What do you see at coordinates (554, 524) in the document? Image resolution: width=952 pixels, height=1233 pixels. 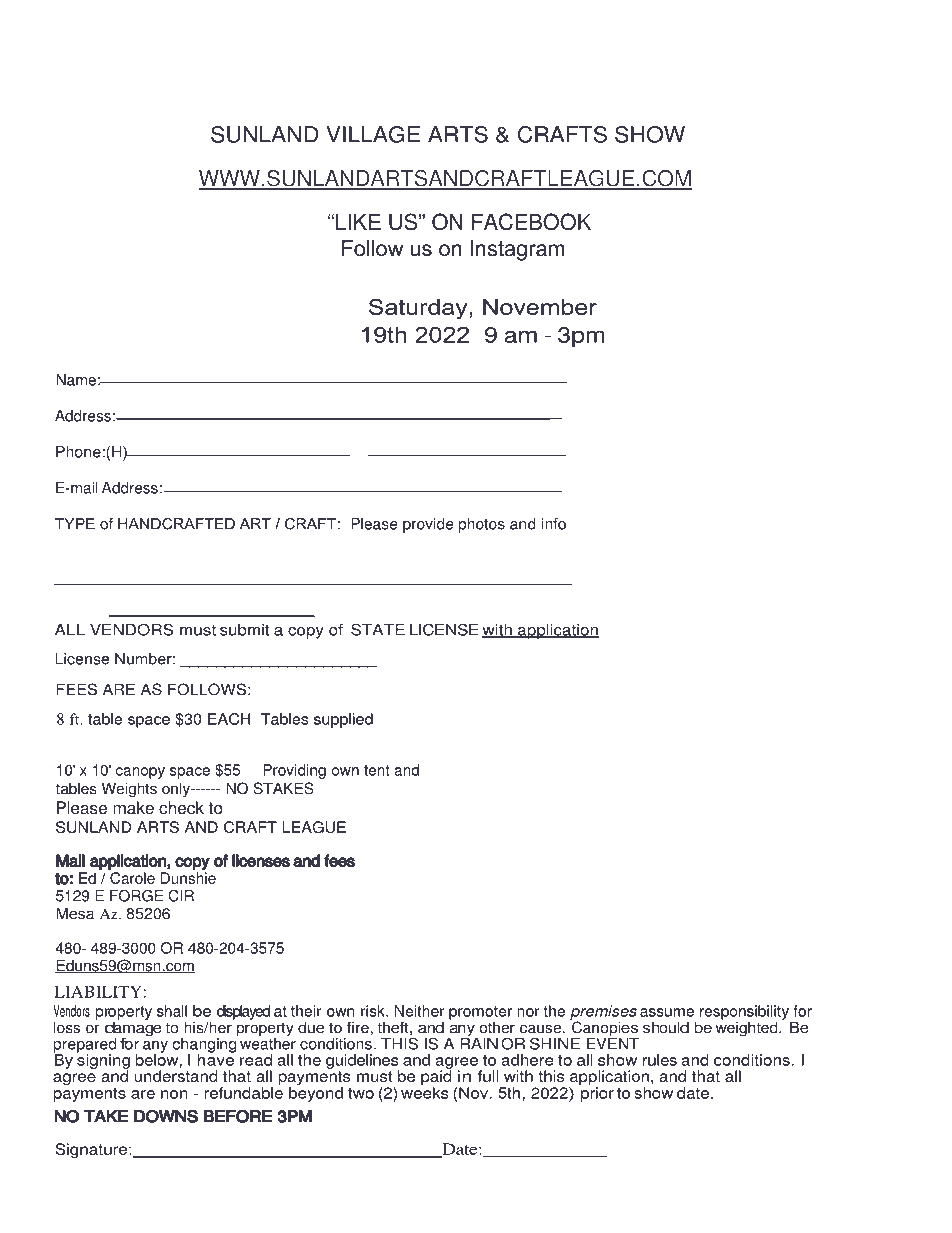 I see `info` at bounding box center [554, 524].
